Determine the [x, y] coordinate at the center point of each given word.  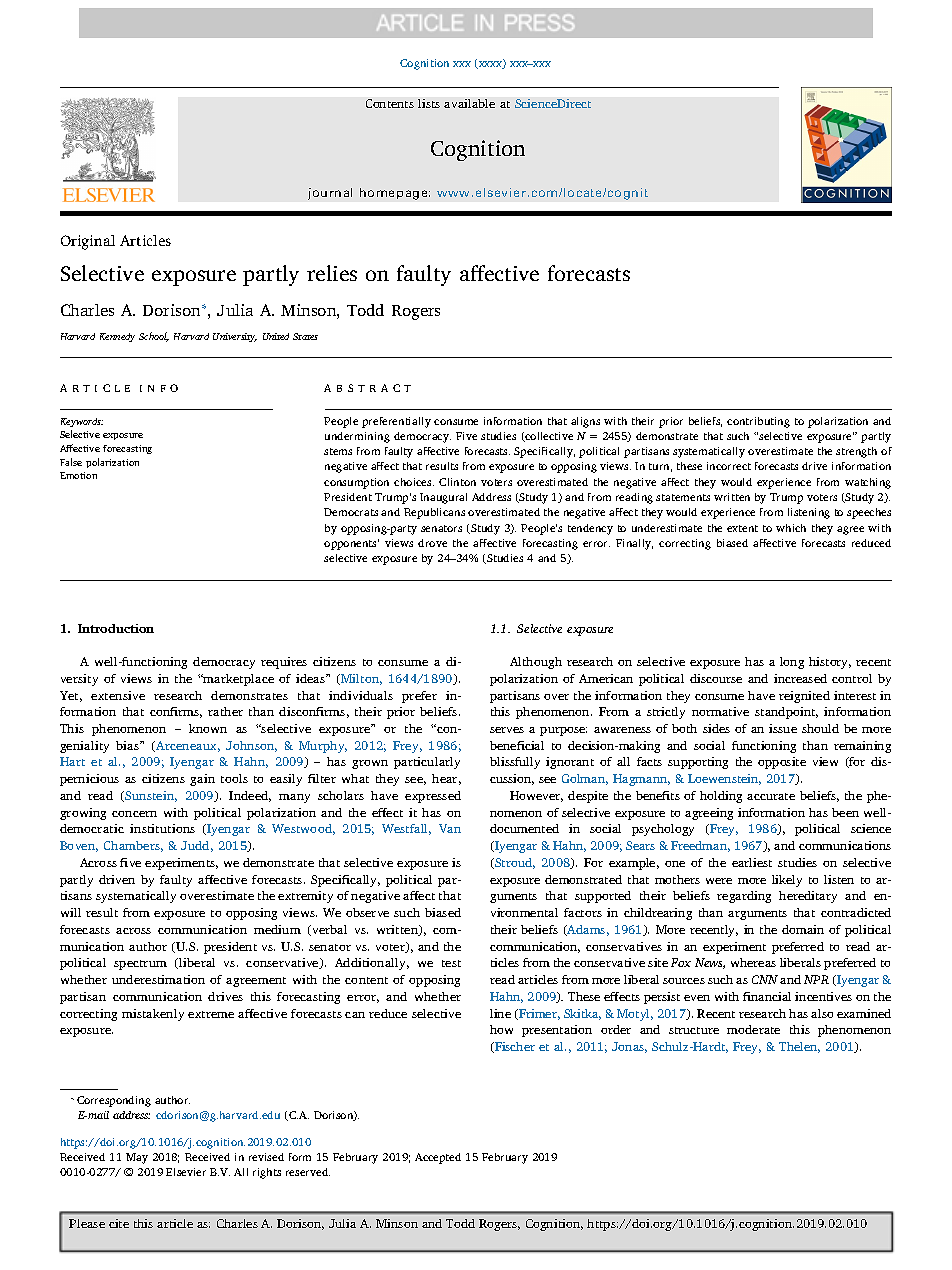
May [137, 1158]
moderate [753, 1029]
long [792, 663]
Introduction [116, 628]
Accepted [438, 1158]
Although [536, 663]
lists [429, 103]
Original [88, 242]
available [469, 103]
